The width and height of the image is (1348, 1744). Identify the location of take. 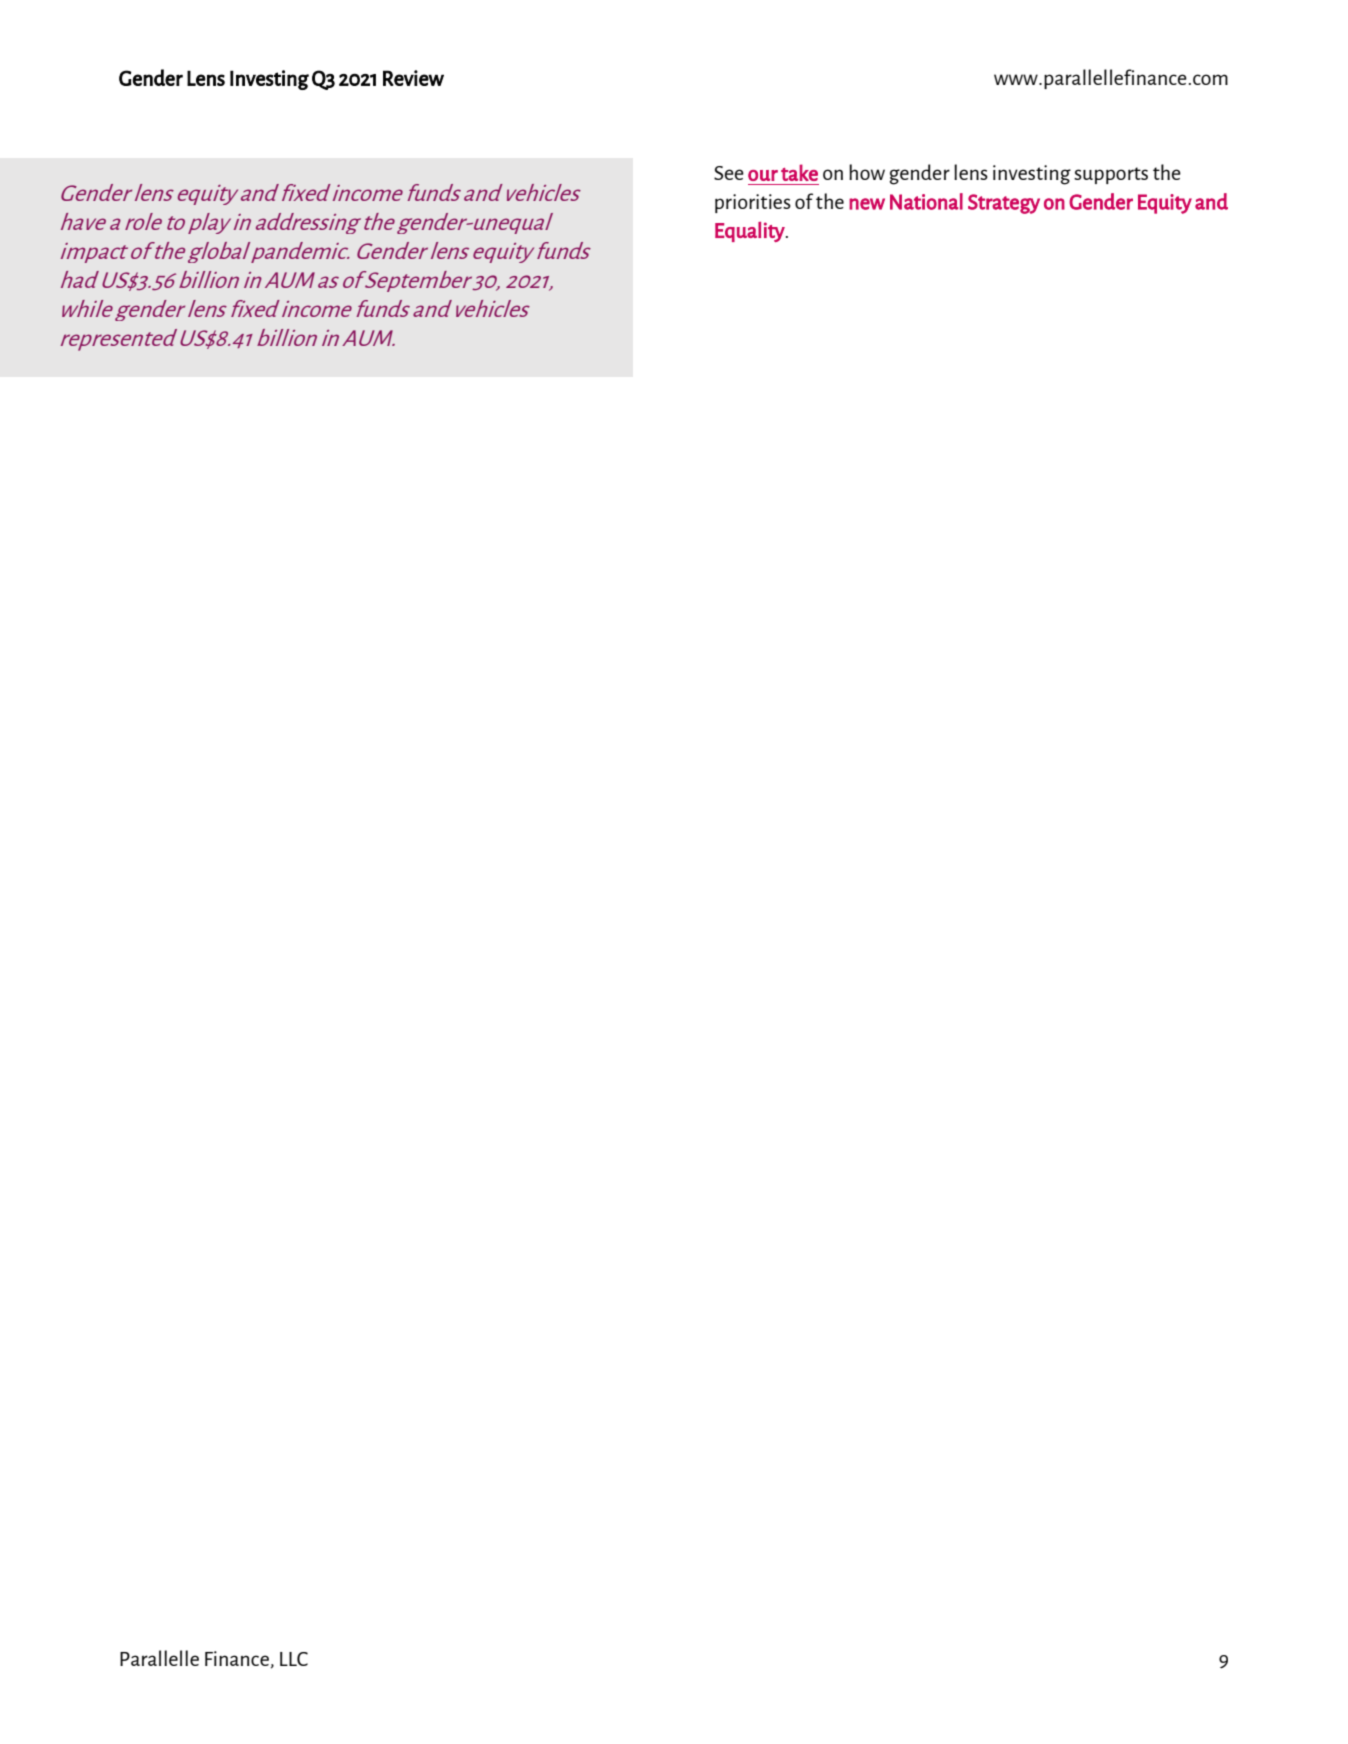
(799, 172).
